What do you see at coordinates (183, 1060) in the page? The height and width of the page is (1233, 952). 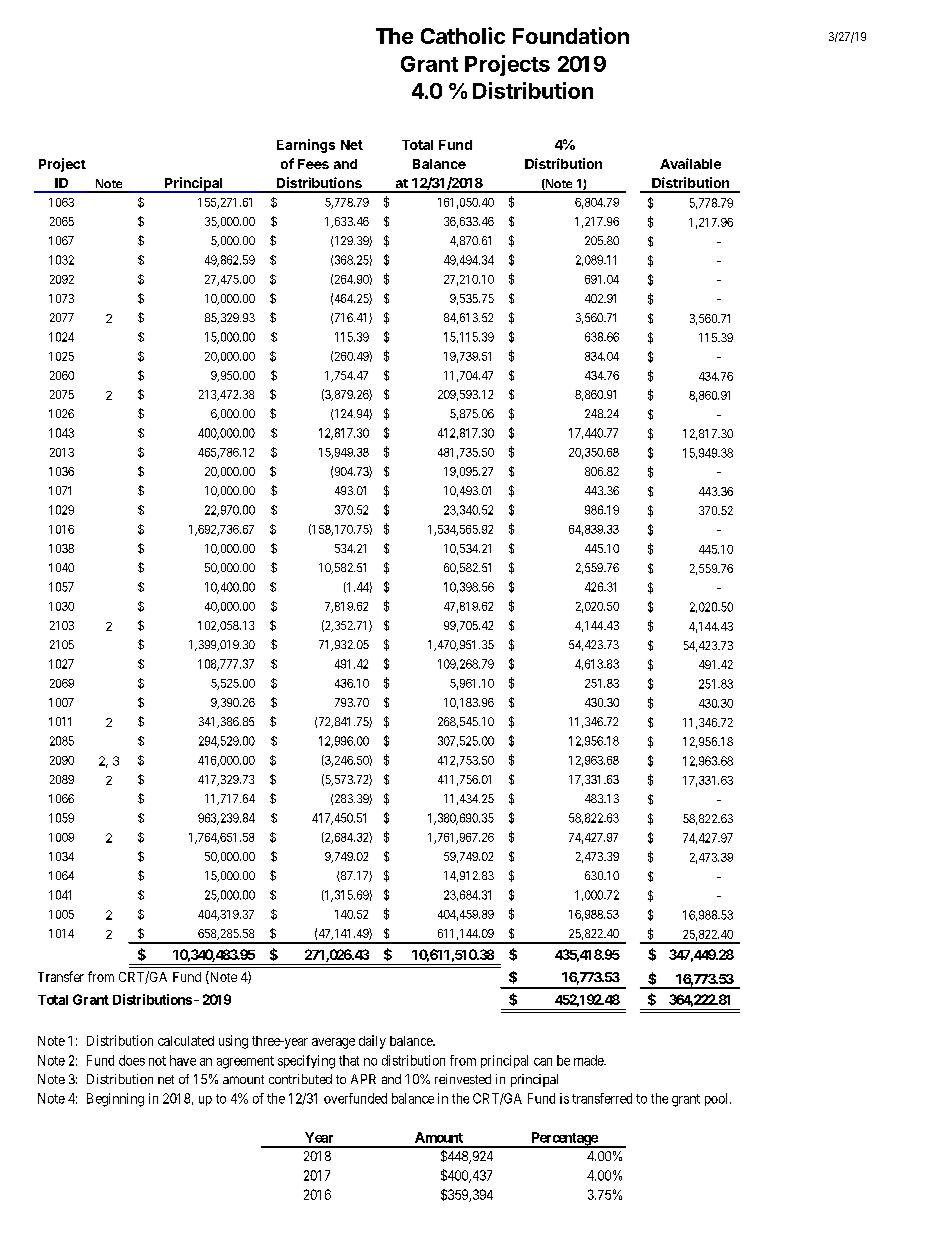 I see `have` at bounding box center [183, 1060].
